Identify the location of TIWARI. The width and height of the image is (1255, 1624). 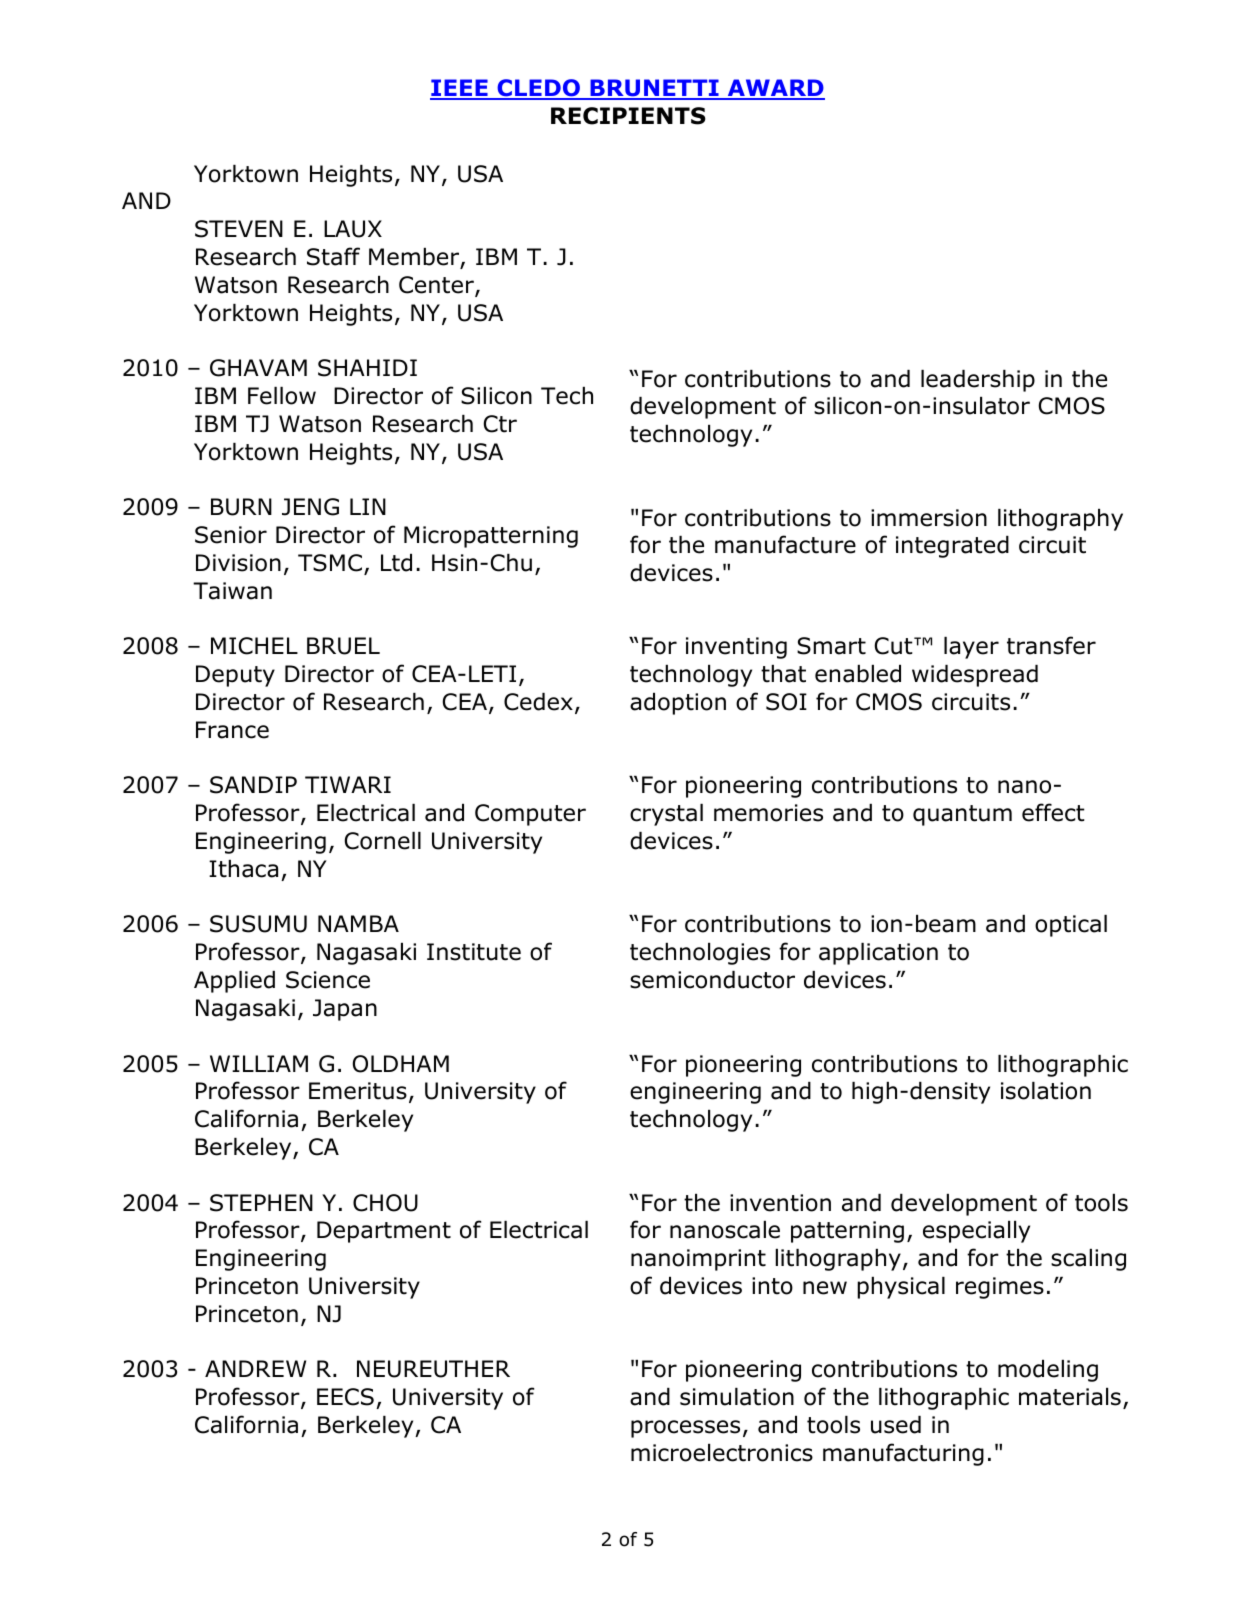
(348, 784).
